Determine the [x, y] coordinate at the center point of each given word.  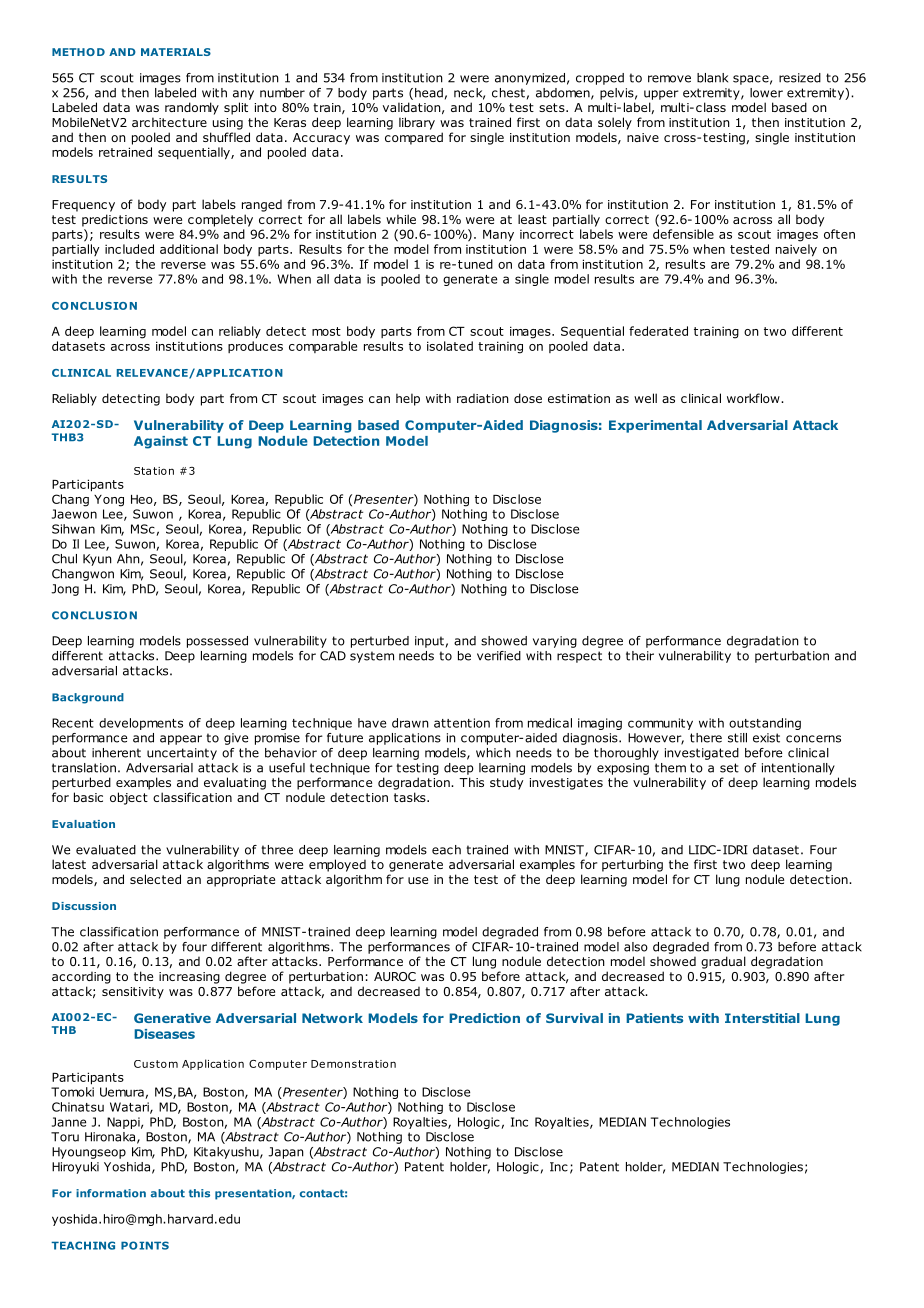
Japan [286, 1153]
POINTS [145, 1245]
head [429, 93]
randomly [192, 108]
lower [766, 93]
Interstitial [762, 1018]
